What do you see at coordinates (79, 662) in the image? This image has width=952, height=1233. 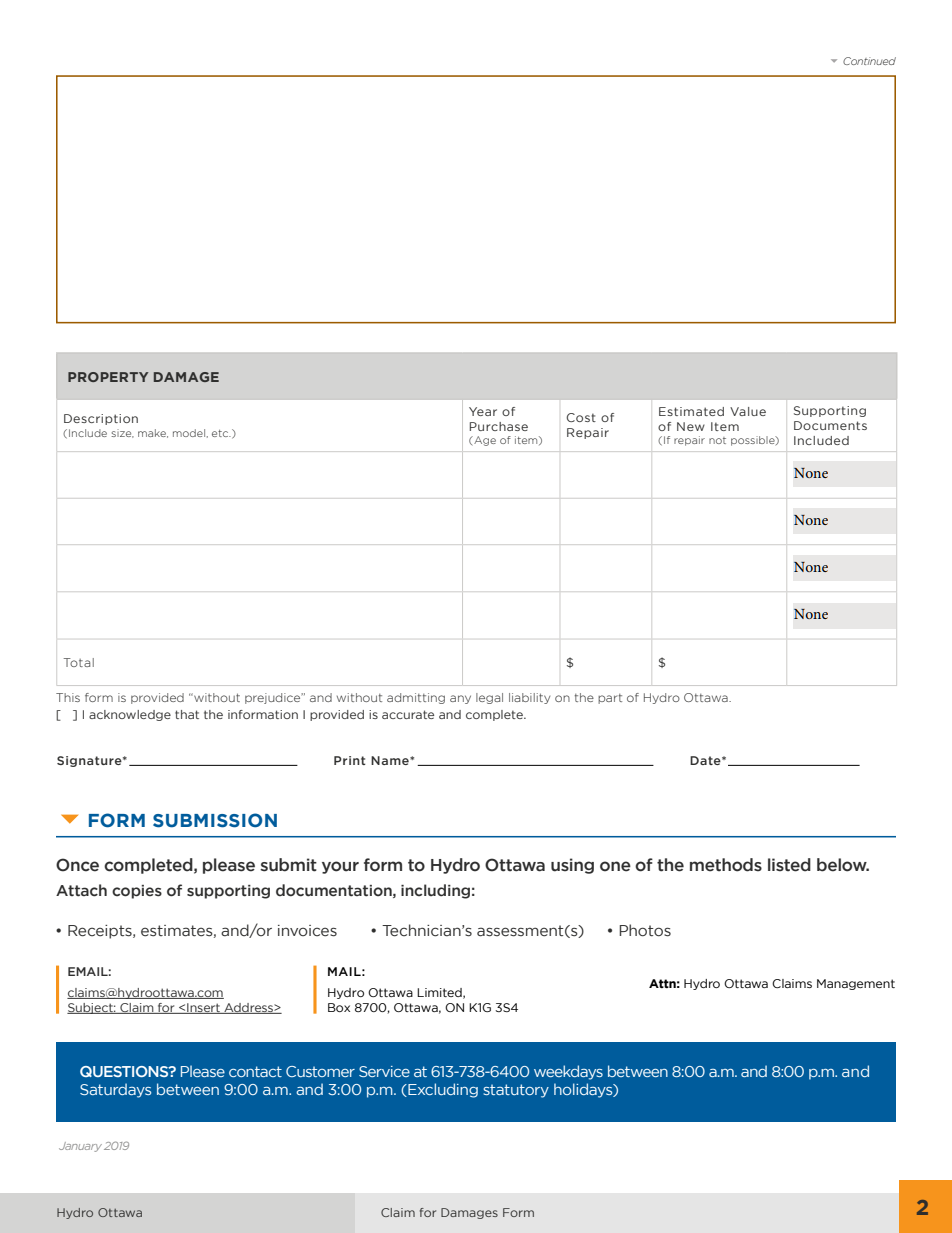 I see `Total` at bounding box center [79, 662].
